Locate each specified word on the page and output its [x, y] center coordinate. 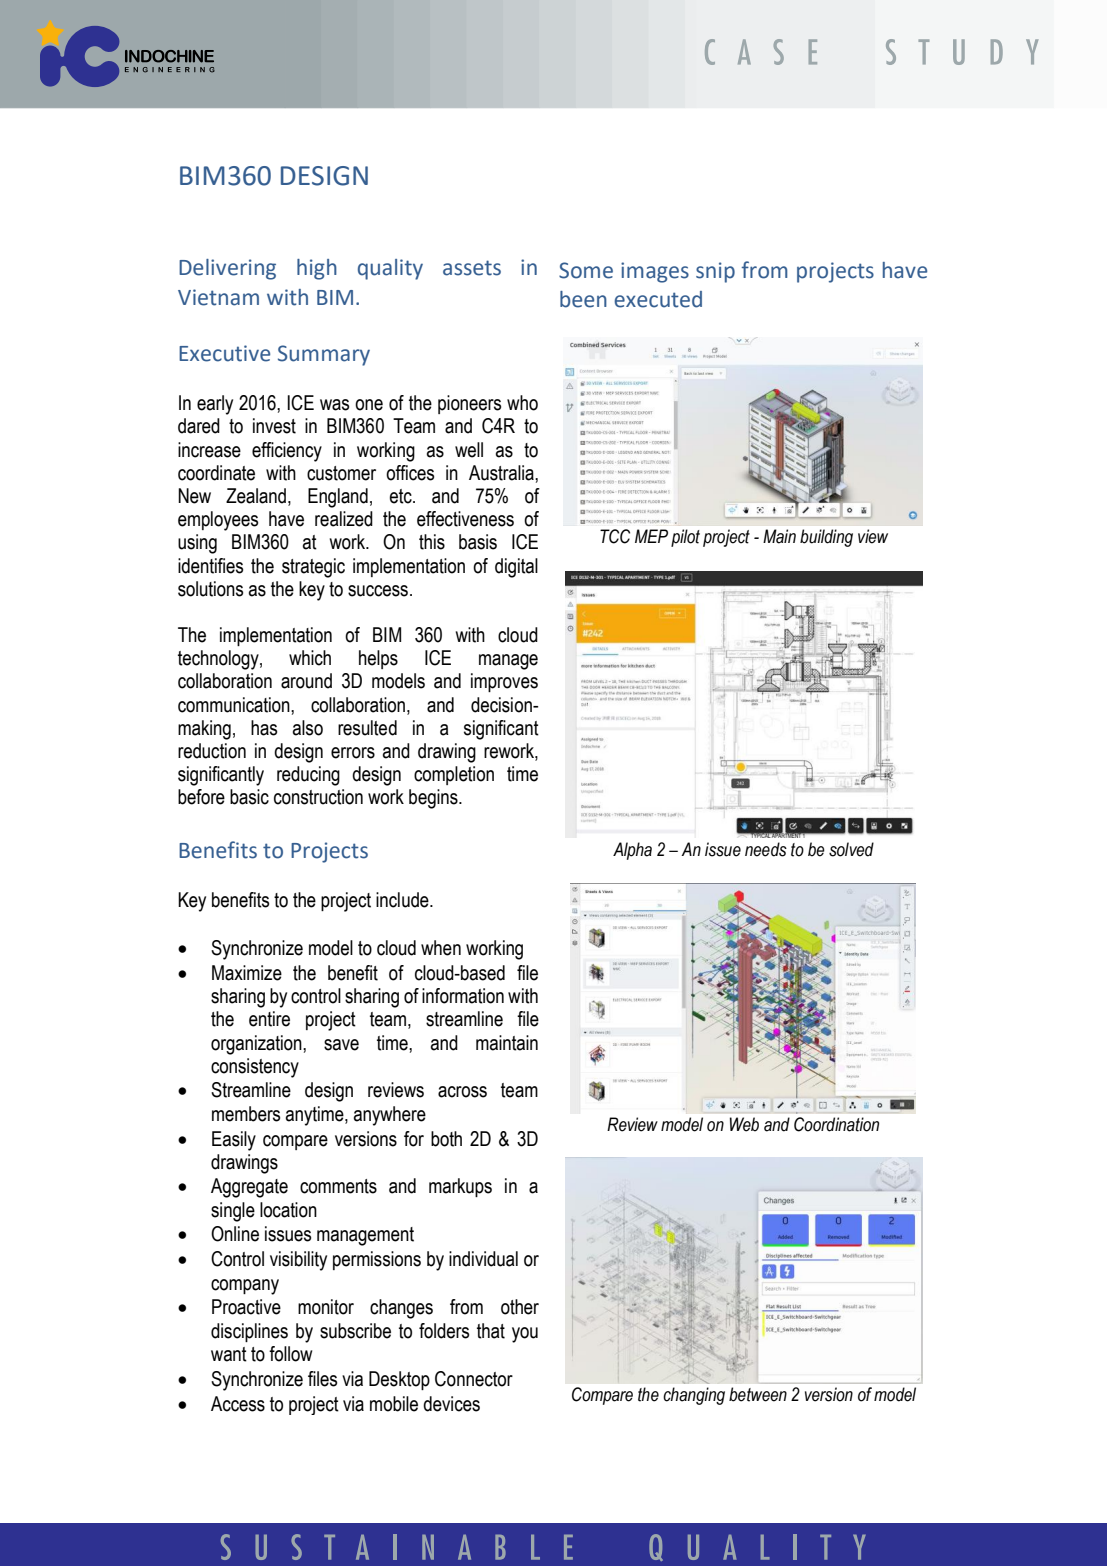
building [826, 538]
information [463, 996]
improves [504, 682]
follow [290, 1354]
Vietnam [218, 297]
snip [715, 272]
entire [269, 1019]
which [310, 658]
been [583, 299]
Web [744, 1124]
